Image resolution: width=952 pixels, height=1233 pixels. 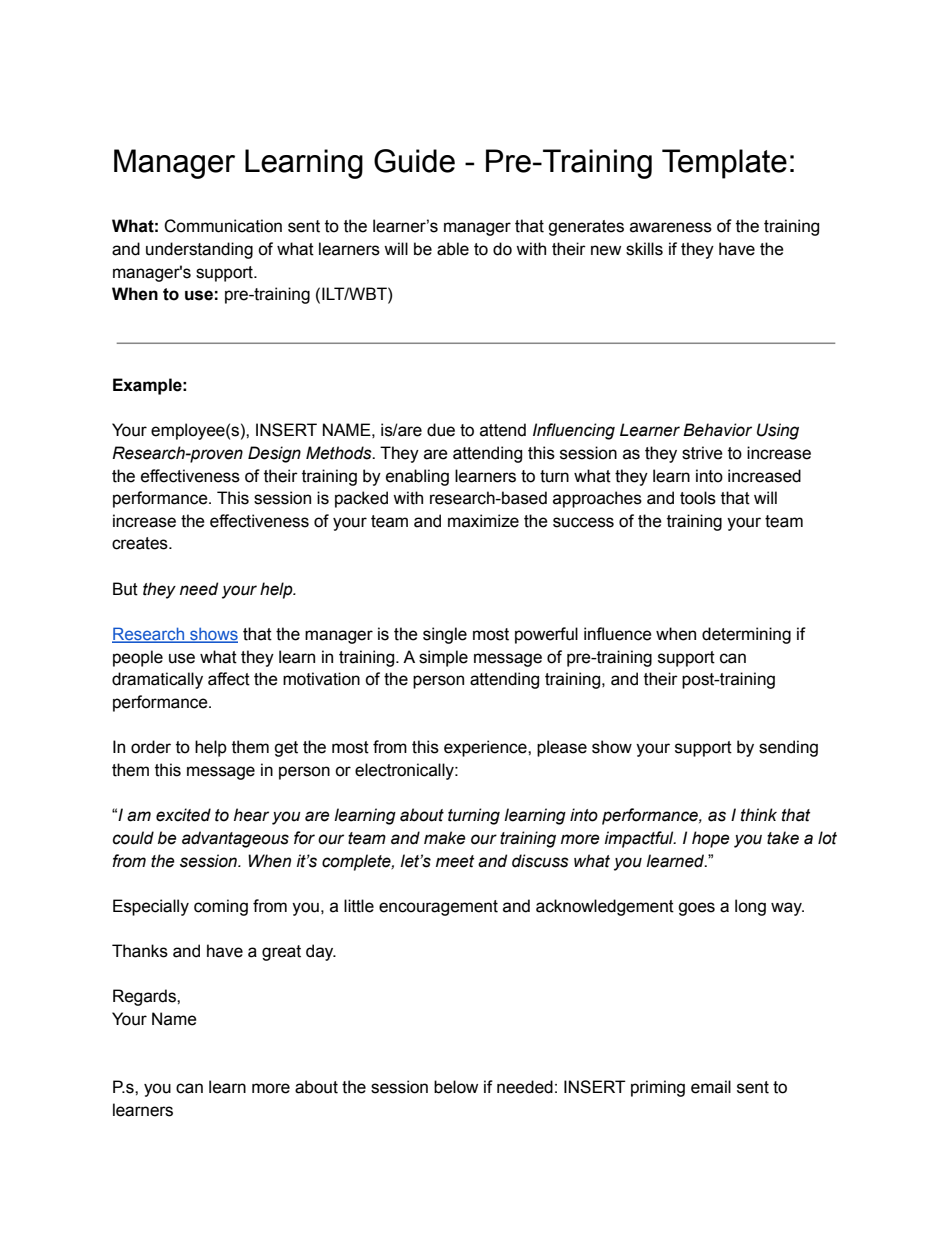 I want to click on Guide, so click(x=414, y=161).
